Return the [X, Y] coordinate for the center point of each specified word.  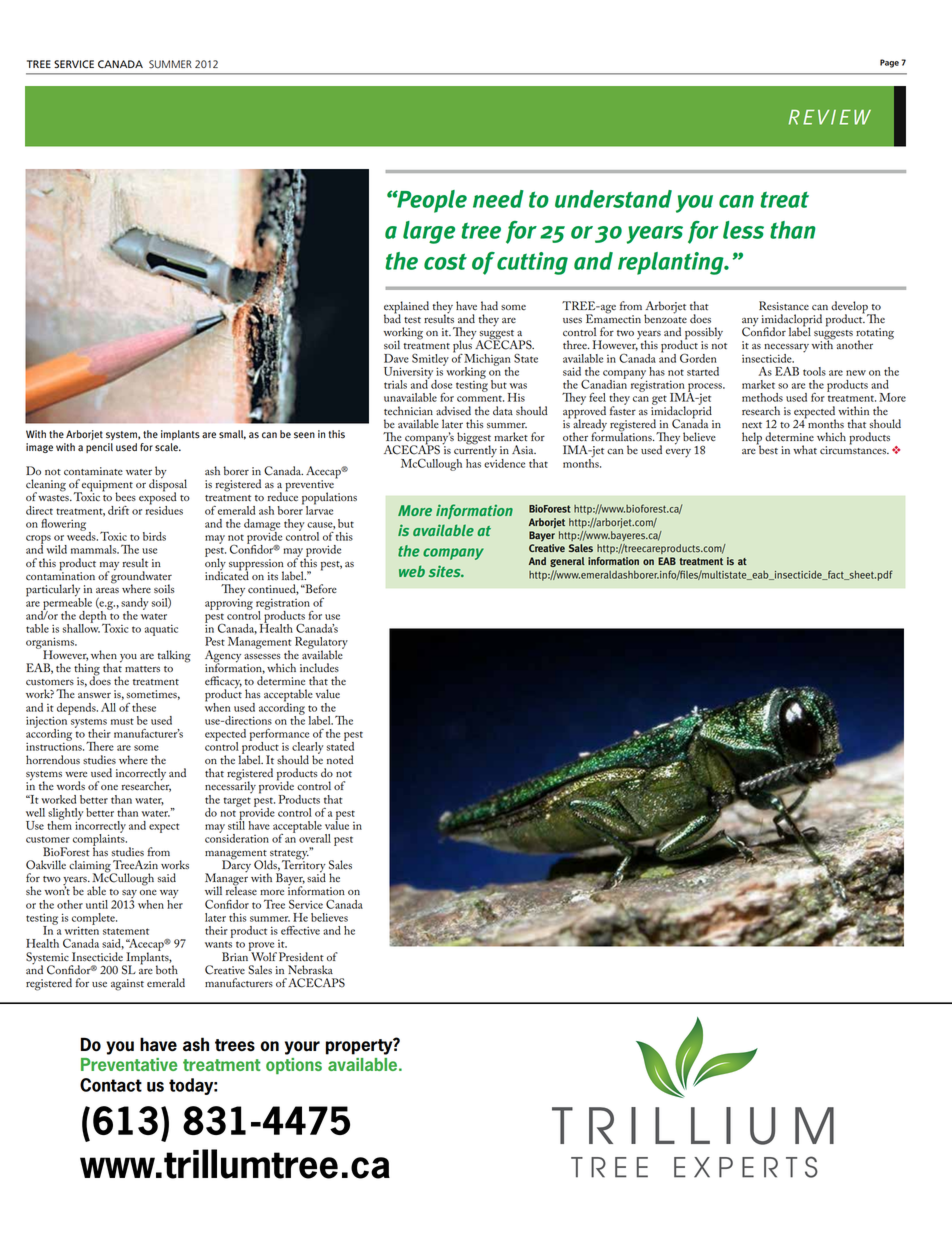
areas [107, 591]
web [412, 571]
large [429, 232]
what [805, 449]
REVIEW [830, 117]
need [498, 199]
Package [655, 828]
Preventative [129, 1064]
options [294, 1066]
